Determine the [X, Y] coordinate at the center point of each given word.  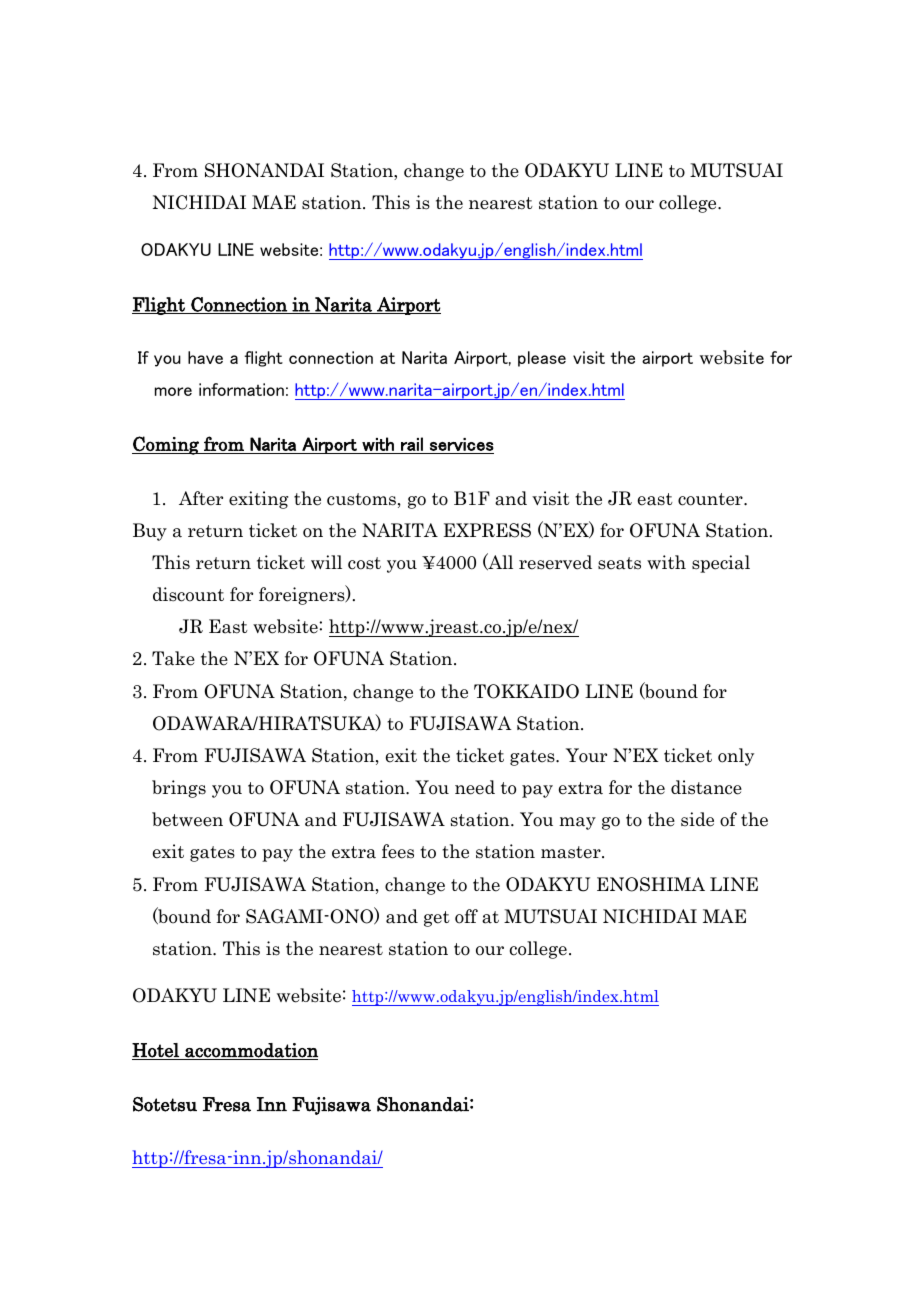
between [187, 819]
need [475, 787]
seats [619, 563]
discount [188, 594]
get [437, 919]
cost [364, 563]
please [542, 359]
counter [711, 499]
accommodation [250, 1051]
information [241, 389]
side [697, 819]
